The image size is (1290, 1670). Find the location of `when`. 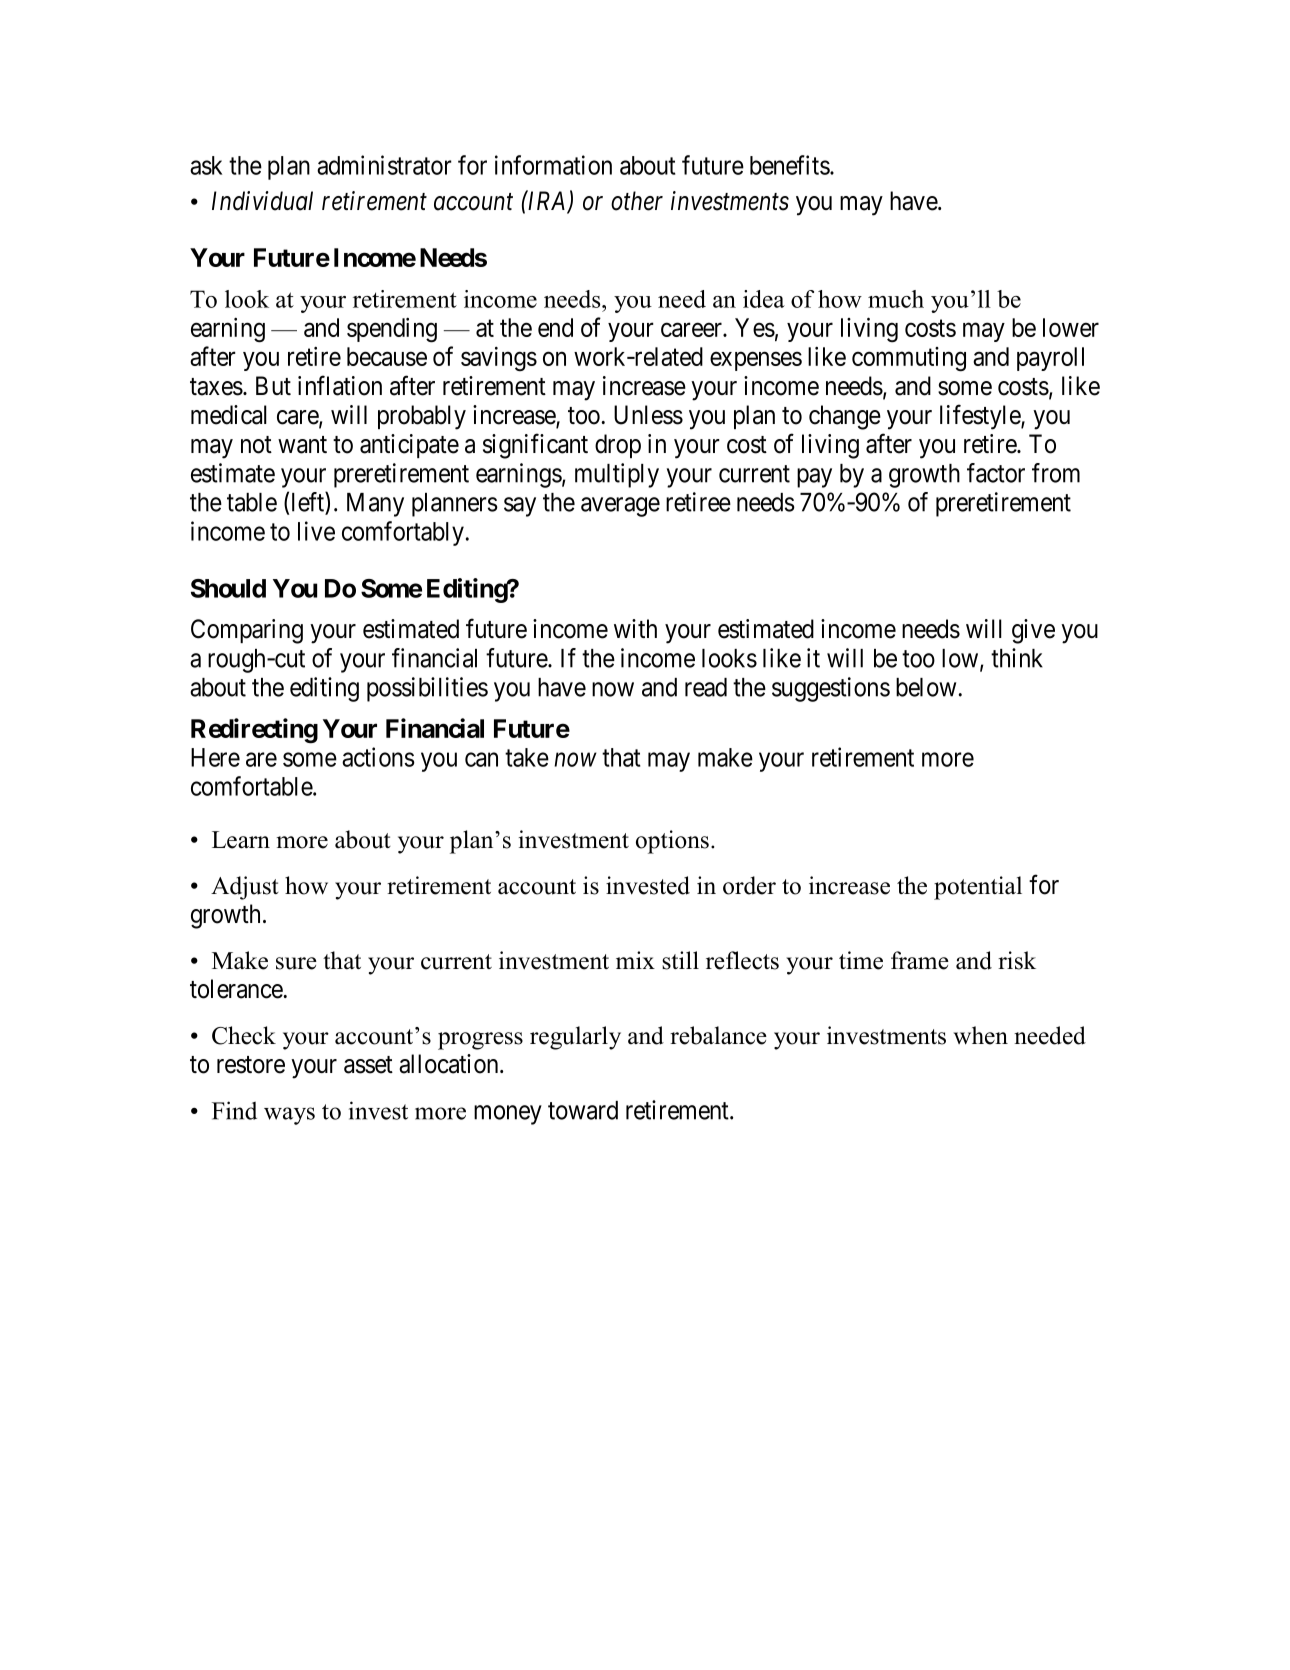

when is located at coordinates (981, 1035).
